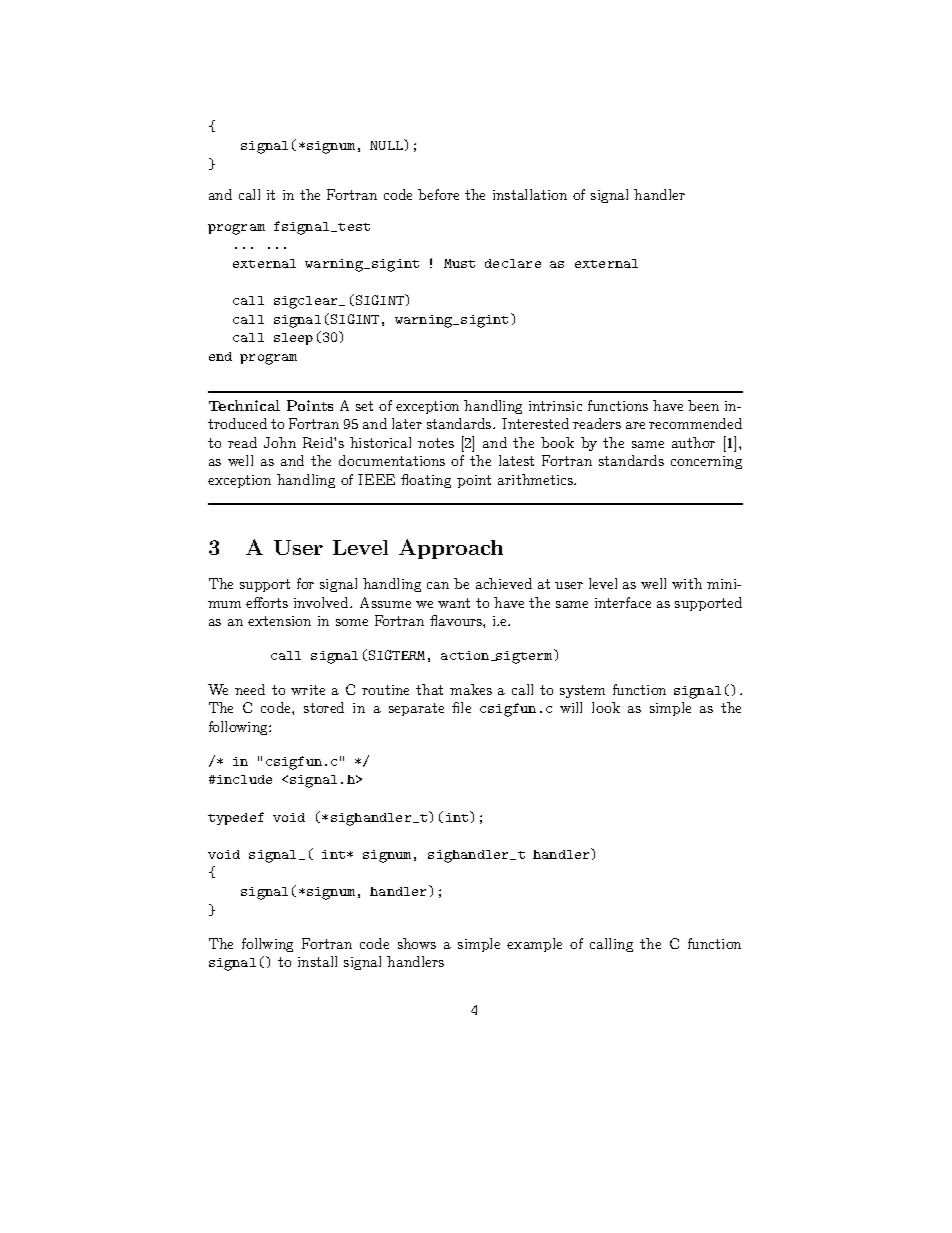 The height and width of the screenshot is (1233, 952). What do you see at coordinates (606, 707) in the screenshot?
I see `look` at bounding box center [606, 707].
